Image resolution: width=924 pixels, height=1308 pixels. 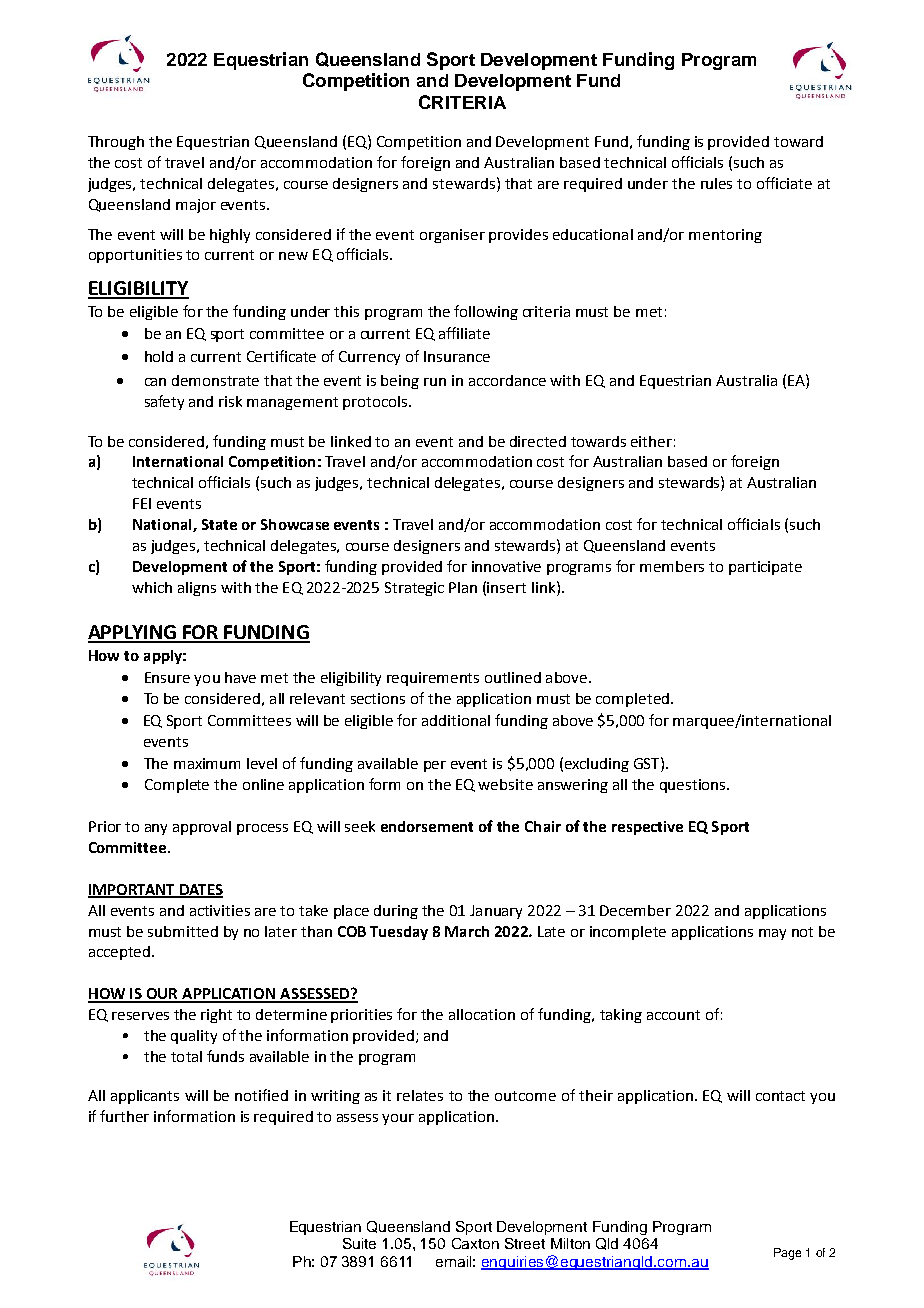 What do you see at coordinates (196, 206) in the screenshot?
I see `major` at bounding box center [196, 206].
